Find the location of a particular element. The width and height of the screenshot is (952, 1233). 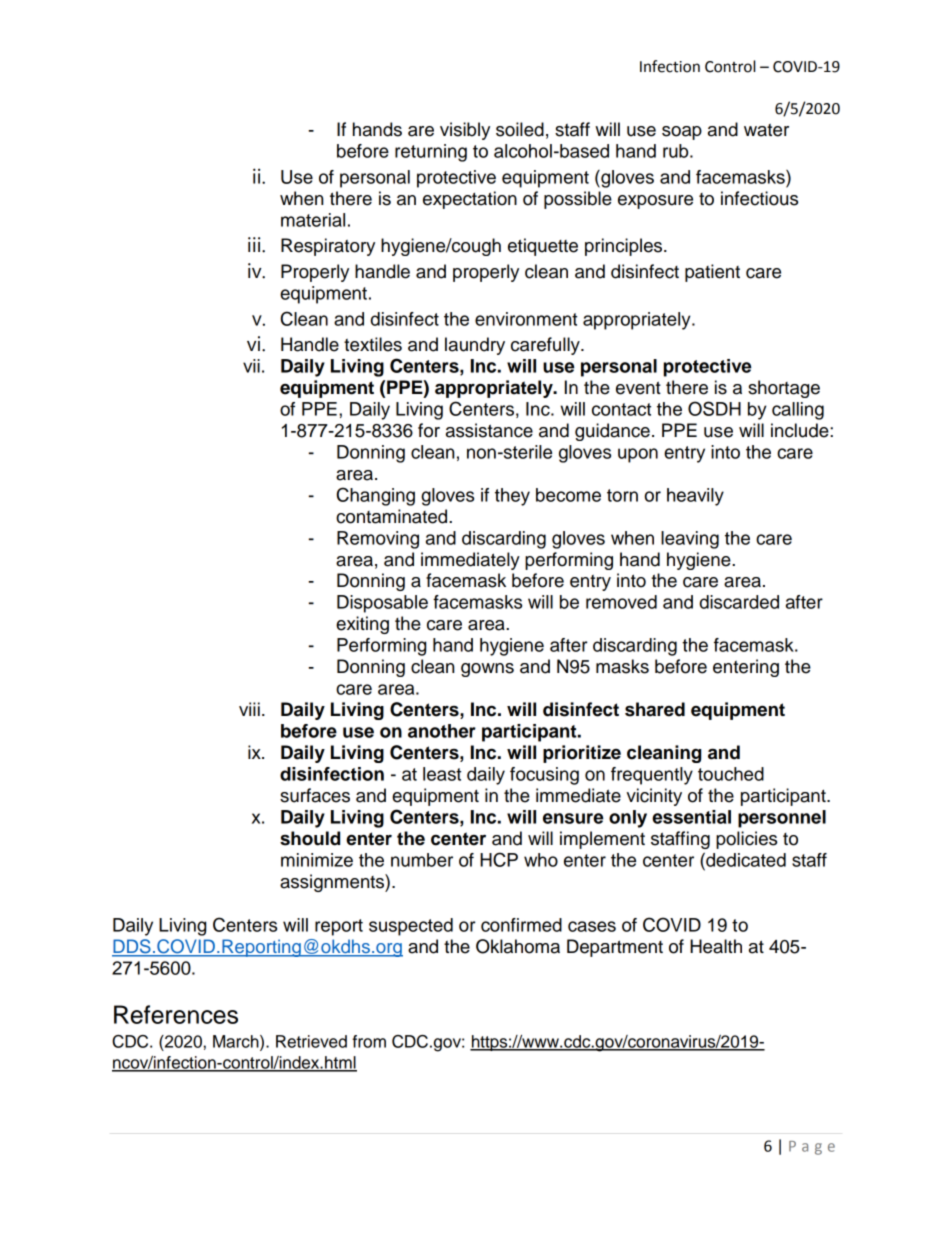

soap is located at coordinates (682, 133).
